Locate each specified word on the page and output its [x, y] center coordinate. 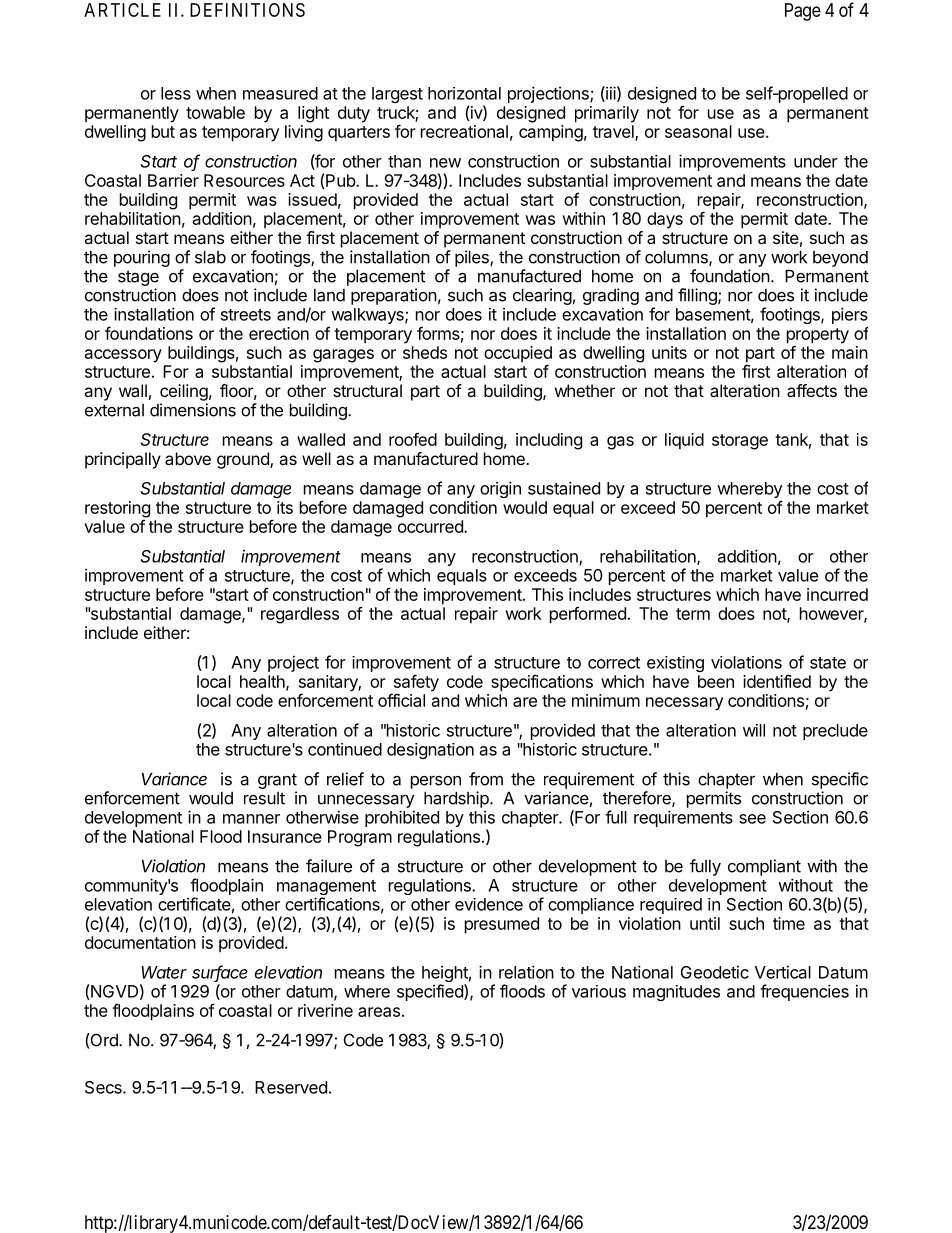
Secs [104, 1087]
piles [473, 258]
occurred [431, 526]
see [752, 819]
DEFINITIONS [247, 10]
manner [251, 819]
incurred [837, 594]
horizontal [464, 93]
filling [698, 296]
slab [210, 257]
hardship [457, 799]
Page [803, 12]
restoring [117, 510]
